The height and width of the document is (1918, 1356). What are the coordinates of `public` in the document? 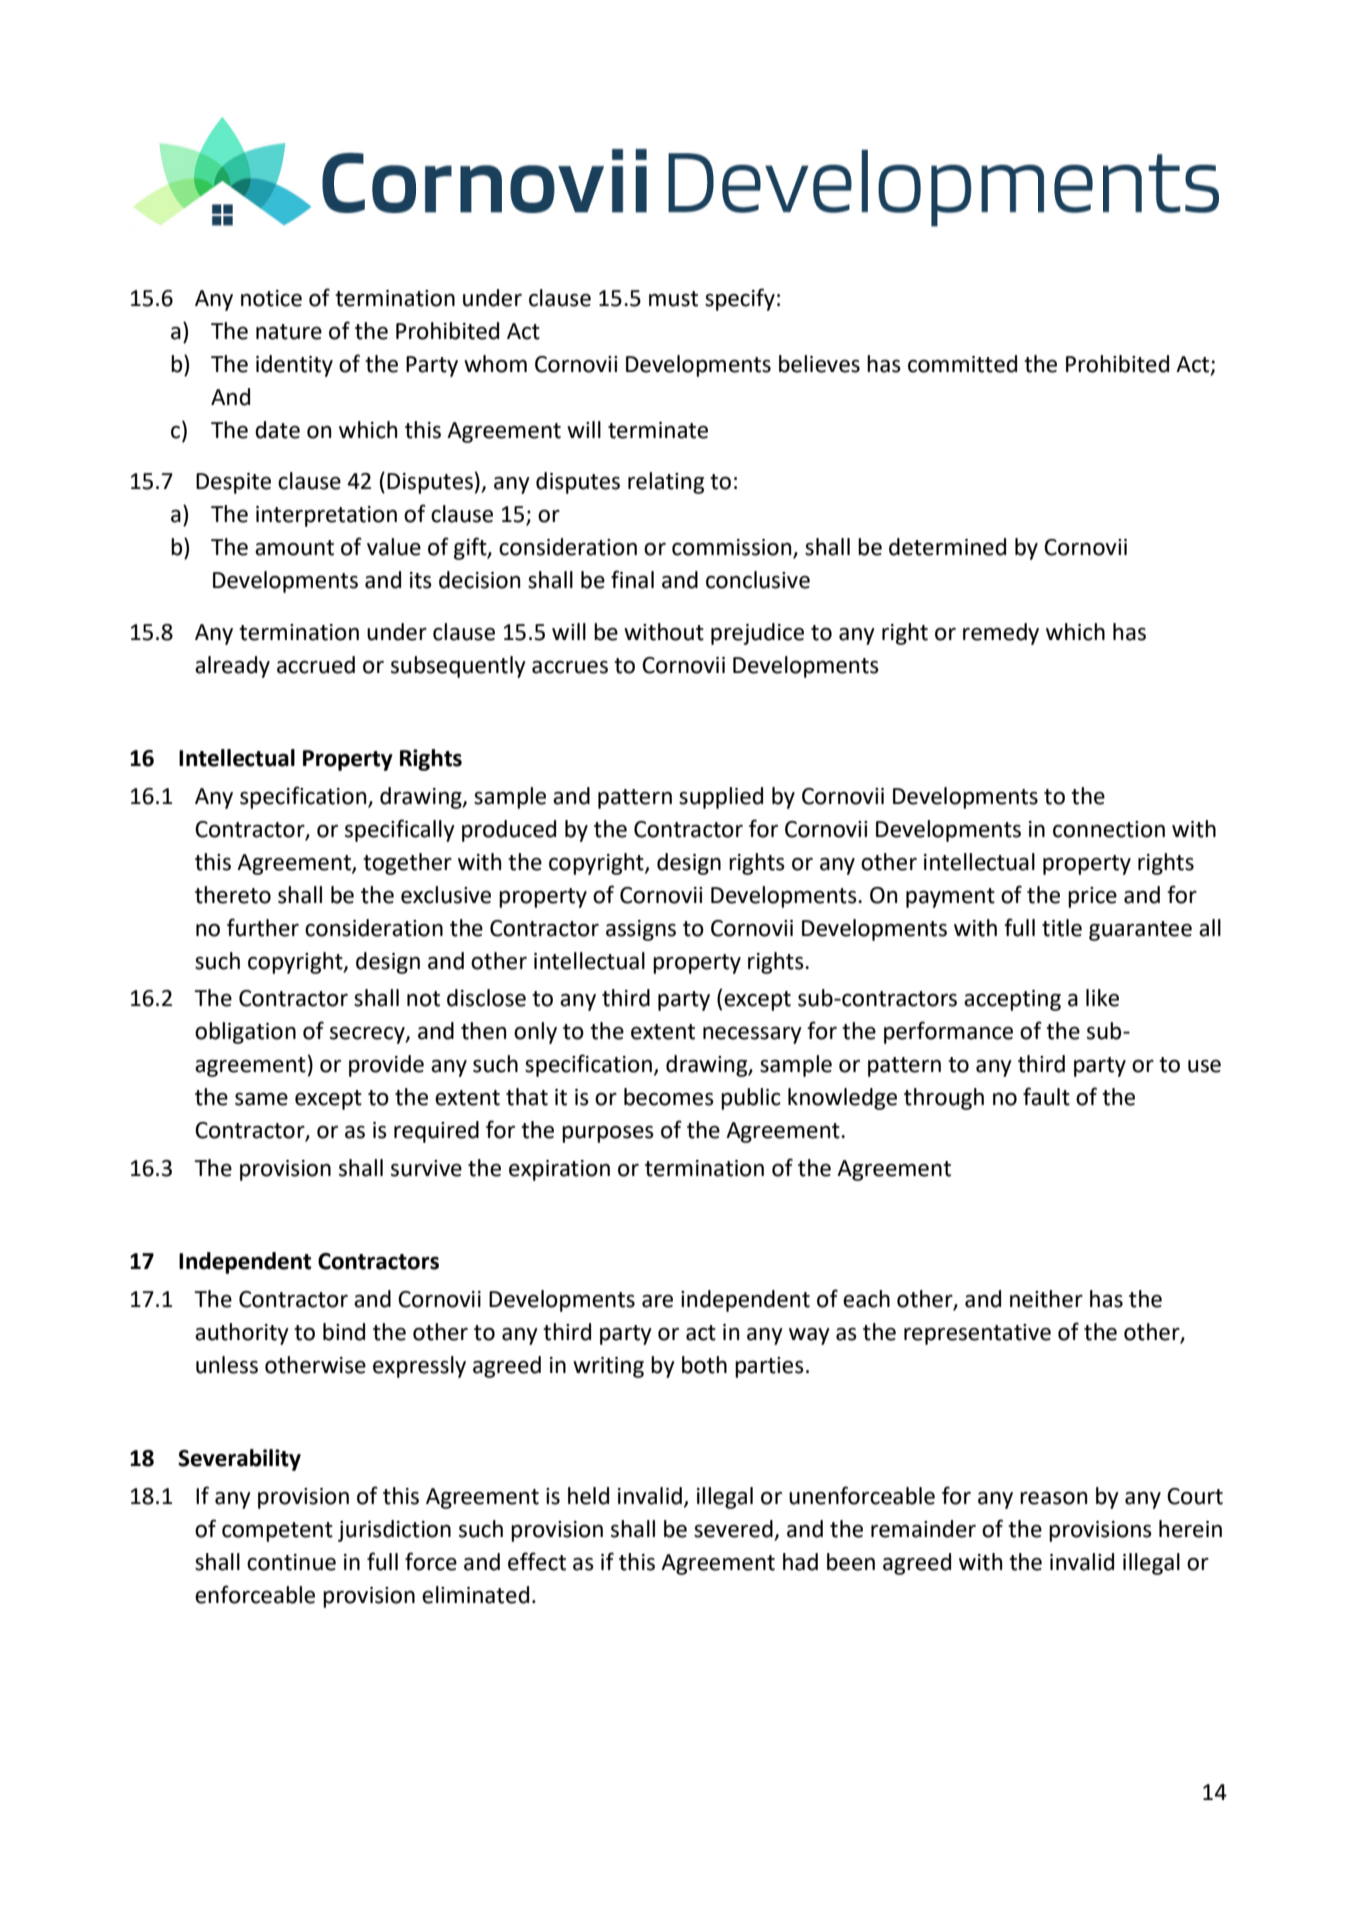 It's located at (751, 1099).
